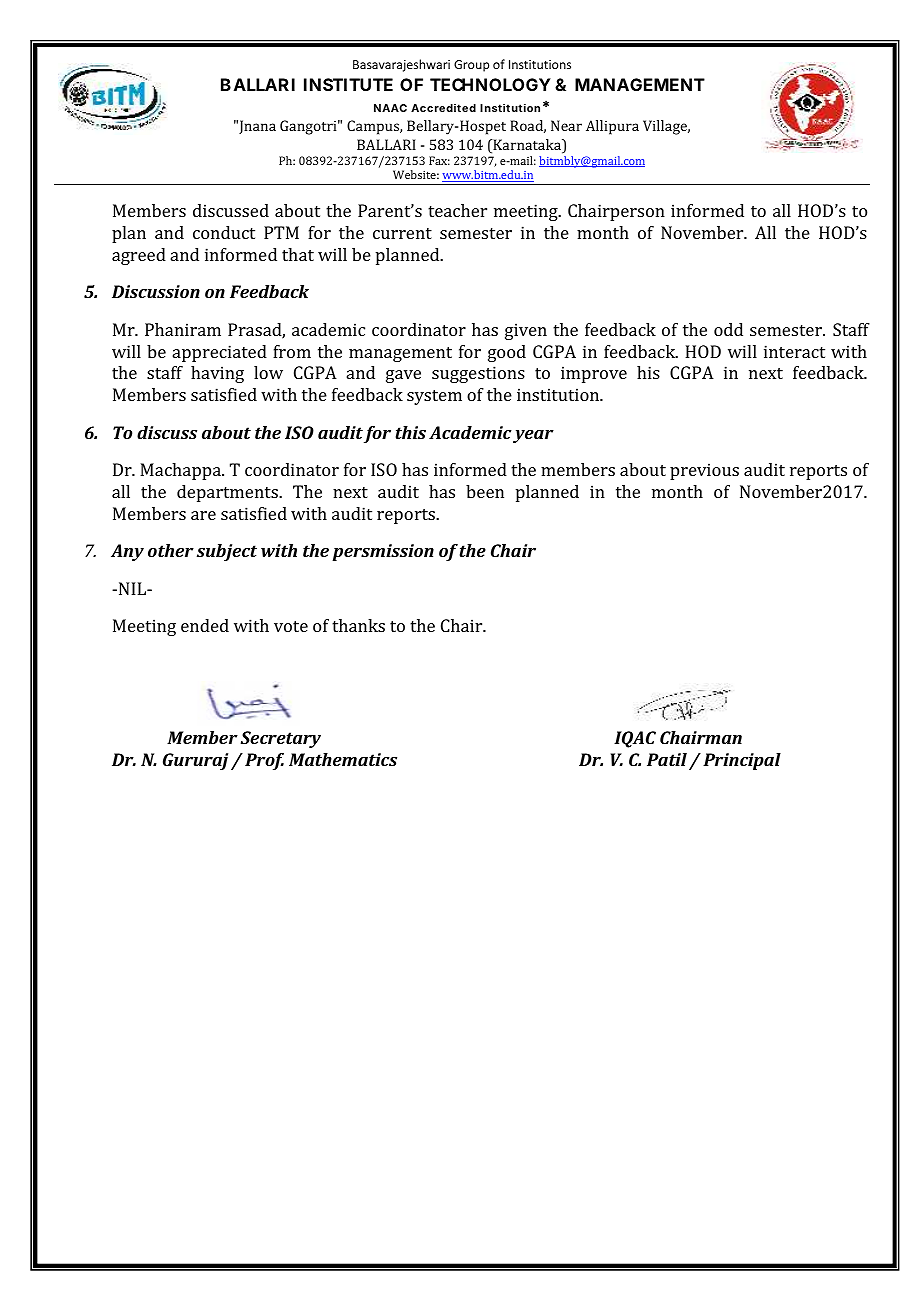  Describe the element at coordinates (490, 84) in the page. I see `TECHNOLOGY` at that location.
